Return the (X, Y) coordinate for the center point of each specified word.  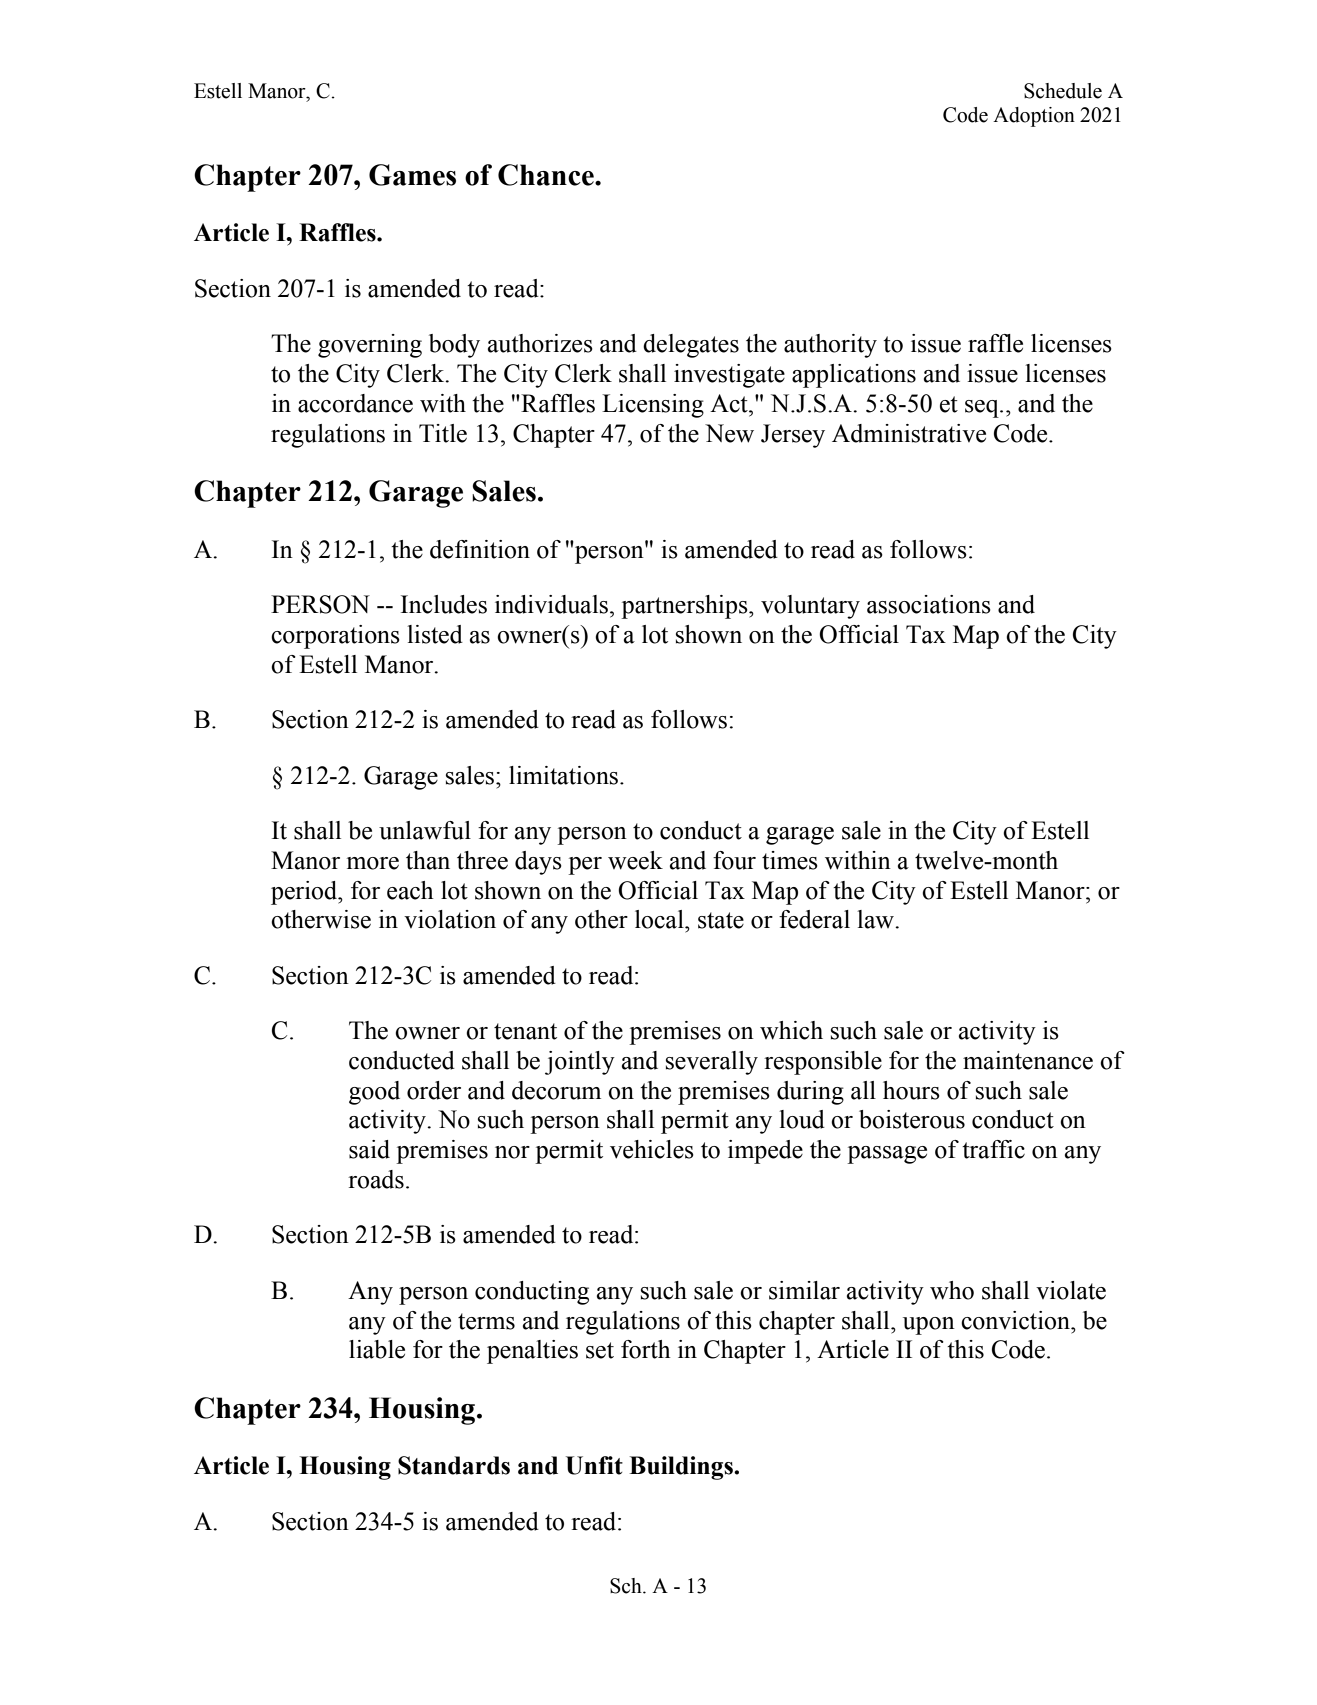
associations (929, 604)
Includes (444, 604)
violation (450, 919)
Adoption (1034, 117)
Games (412, 175)
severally (712, 1063)
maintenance (1028, 1060)
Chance (547, 175)
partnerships (685, 607)
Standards (454, 1465)
